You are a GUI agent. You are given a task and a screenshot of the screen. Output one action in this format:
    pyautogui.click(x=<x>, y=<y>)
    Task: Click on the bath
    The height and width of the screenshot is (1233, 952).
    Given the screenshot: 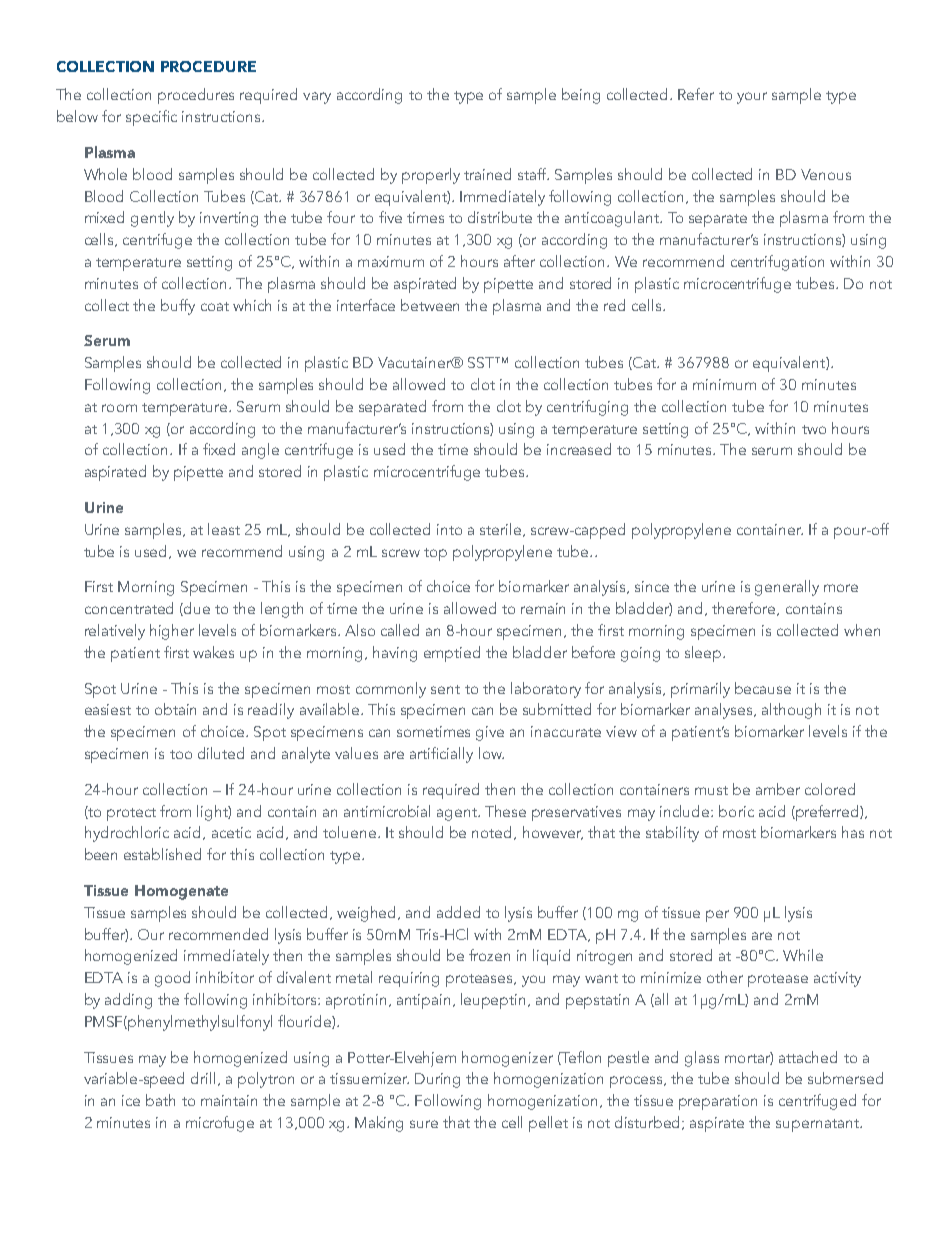 What is the action you would take?
    pyautogui.click(x=160, y=1100)
